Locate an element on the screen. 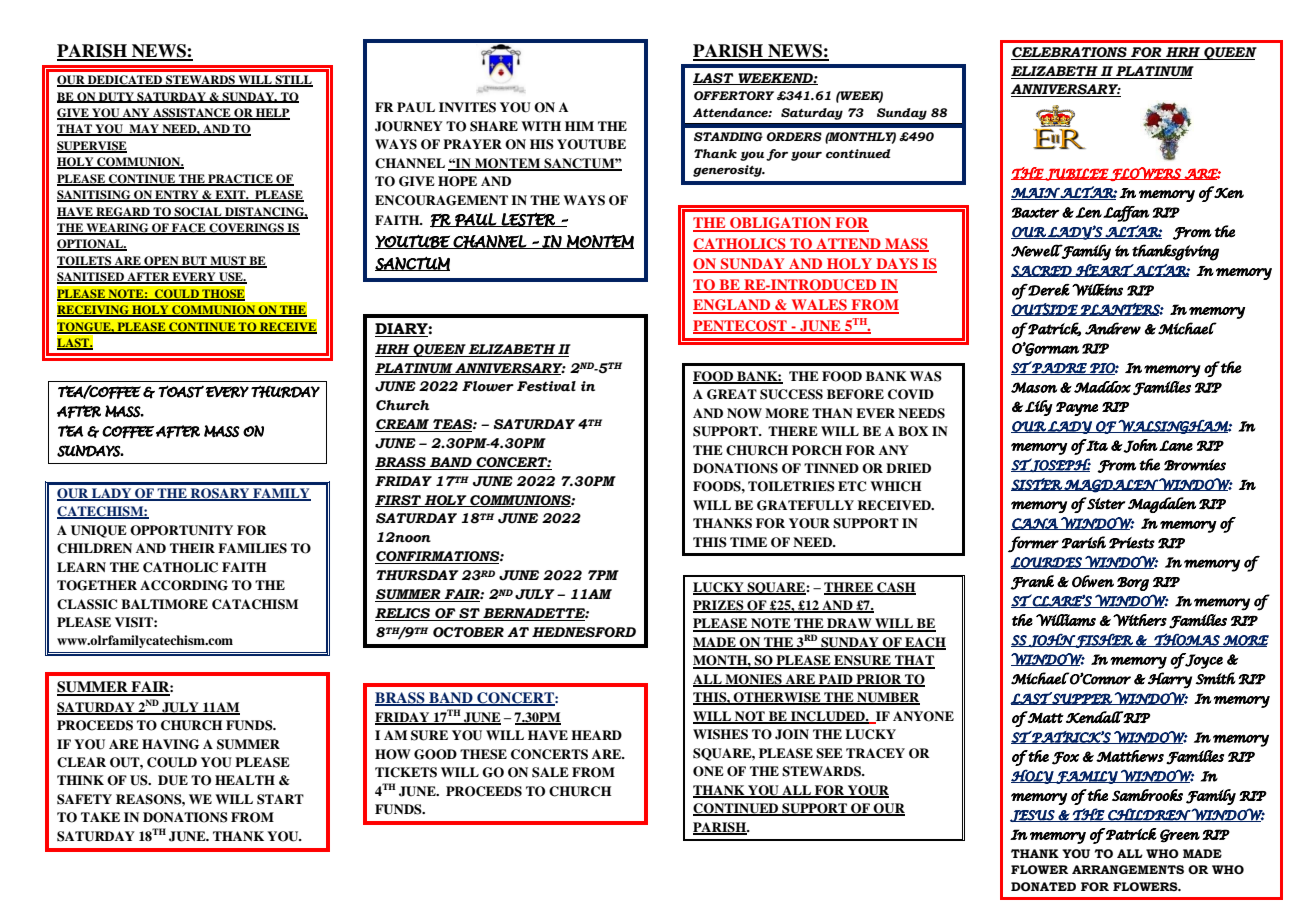  MONIES is located at coordinates (753, 680).
